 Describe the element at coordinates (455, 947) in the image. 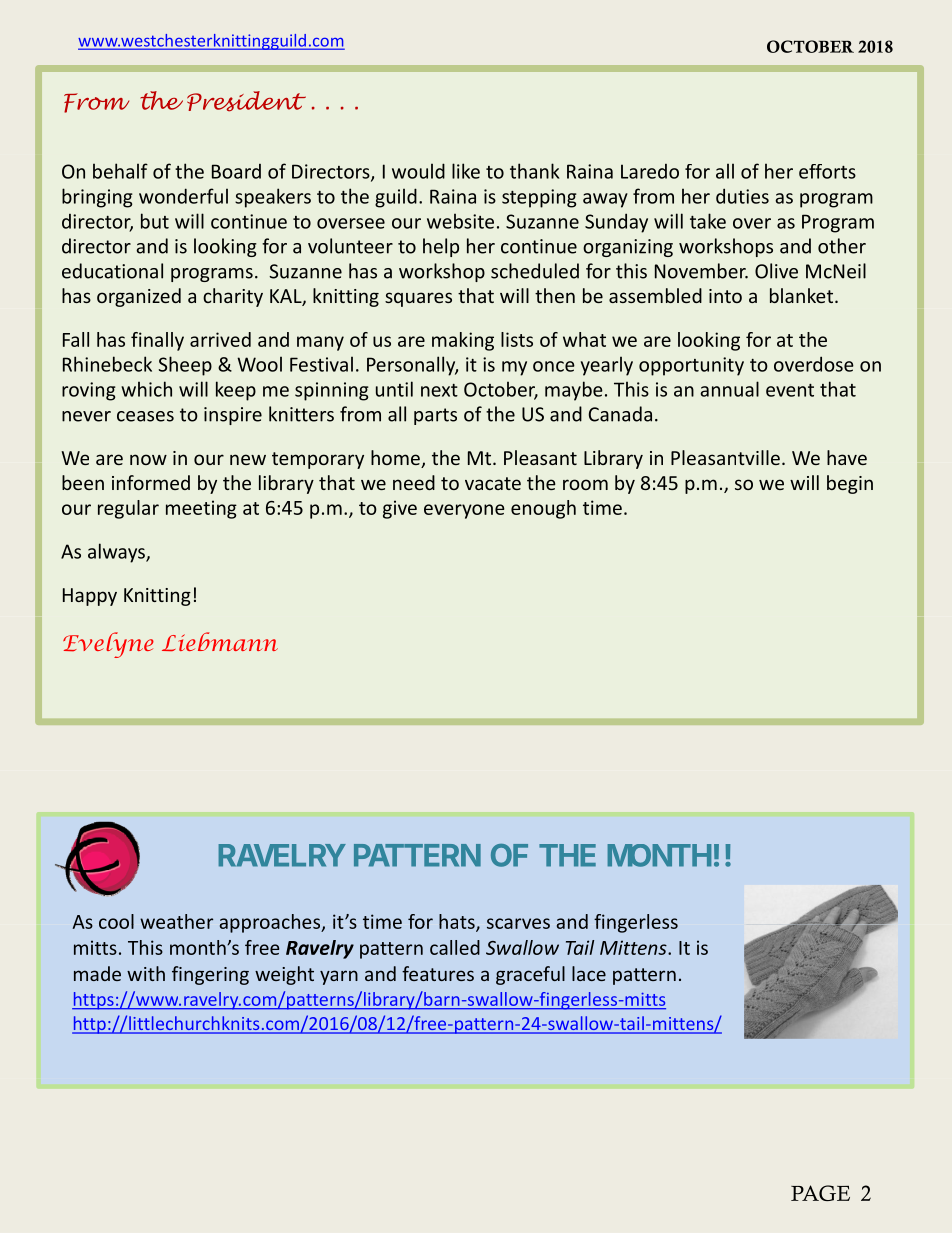

I see `called` at that location.
